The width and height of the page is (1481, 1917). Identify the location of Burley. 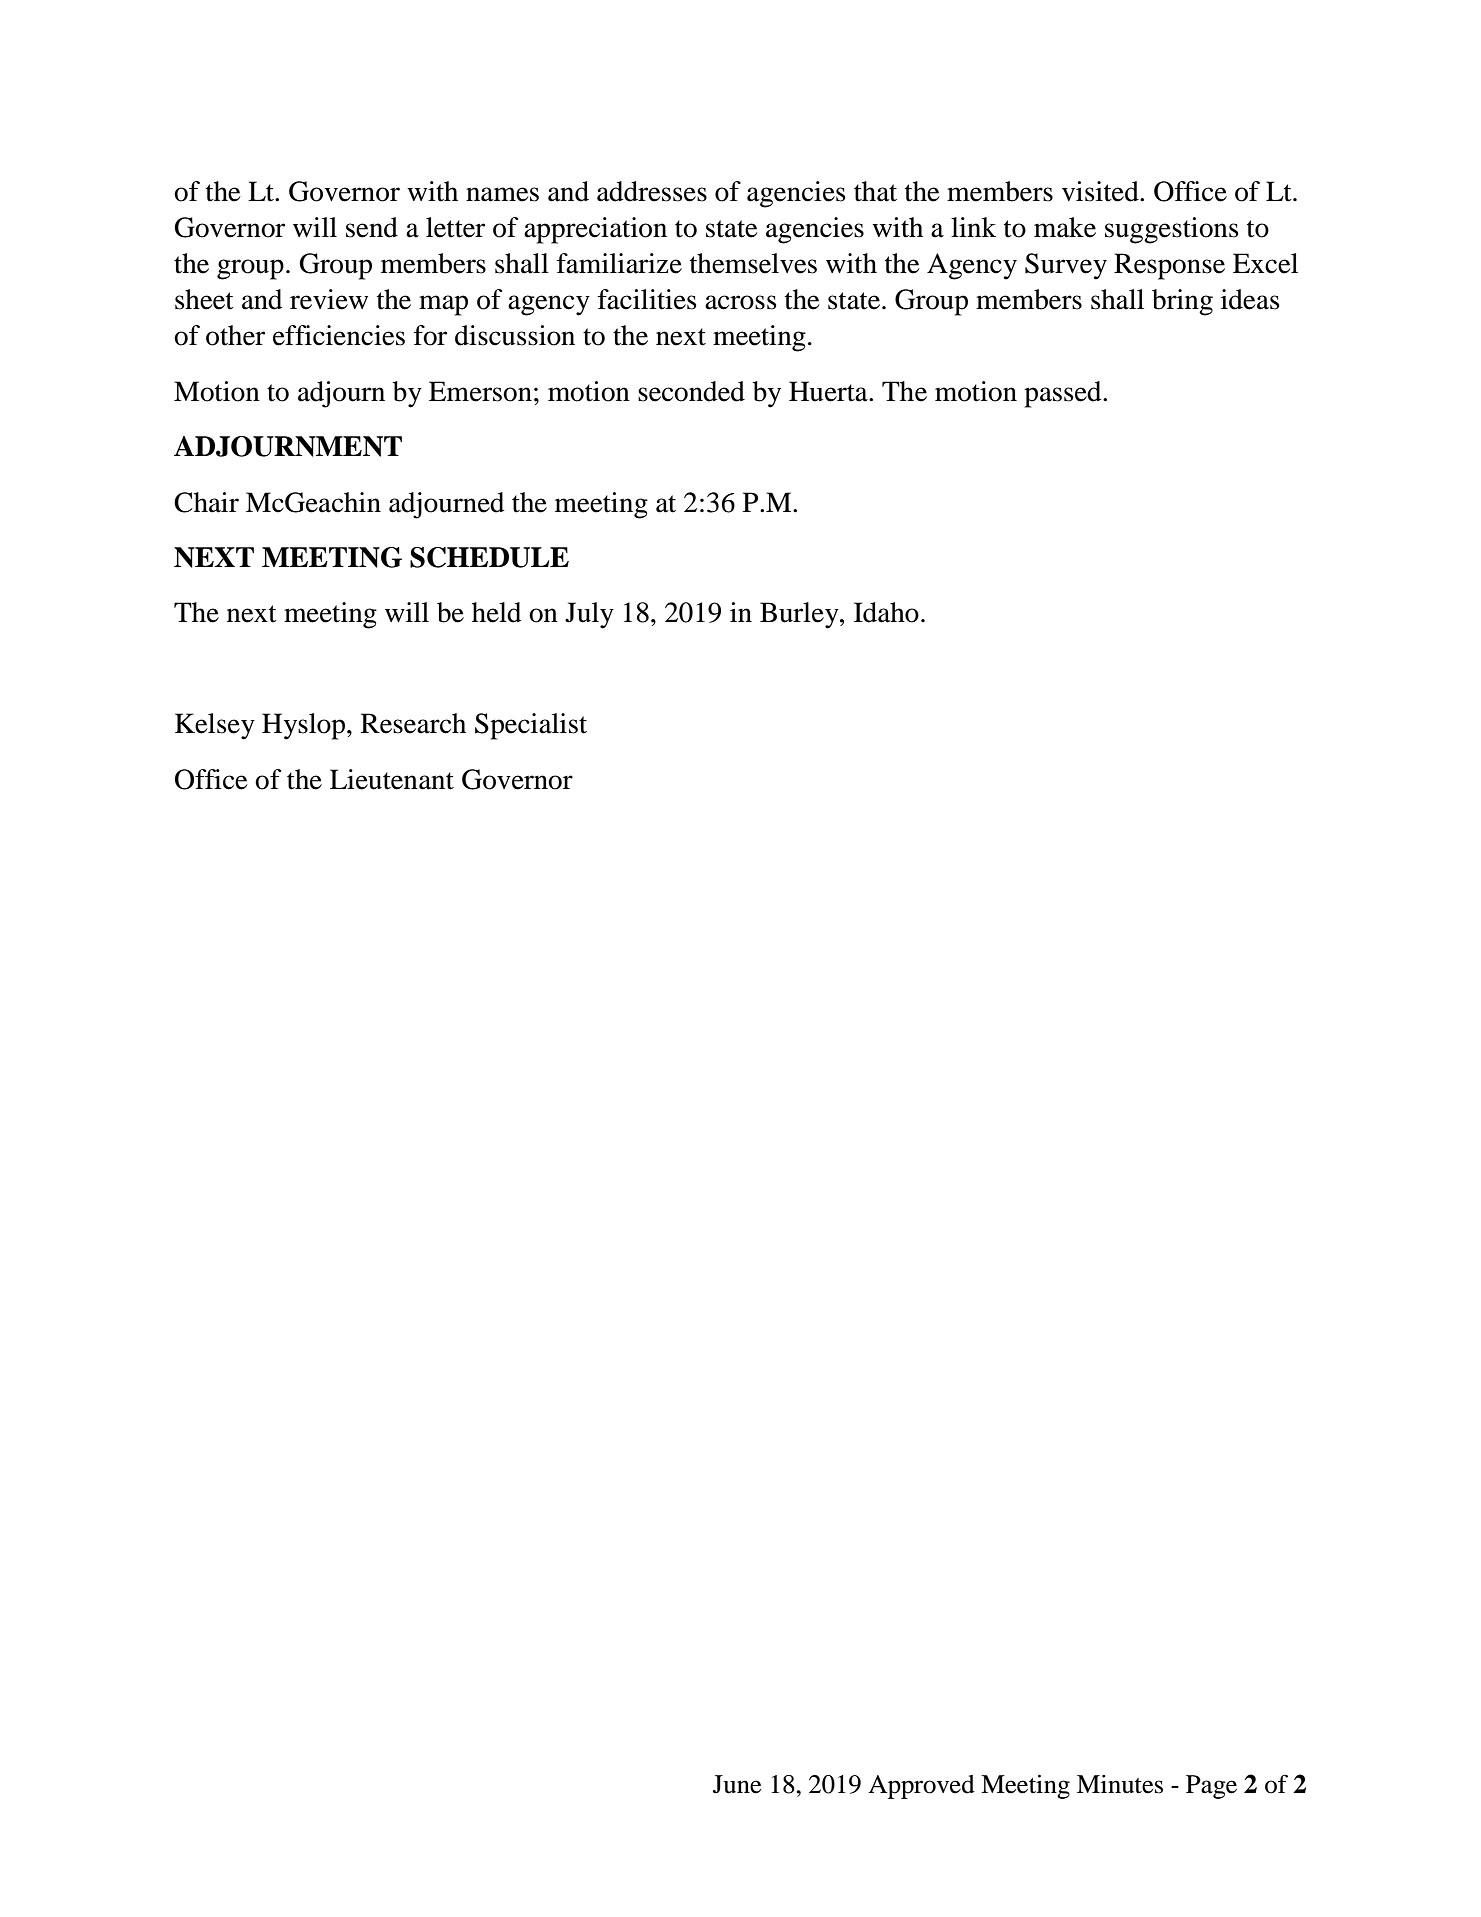
(800, 615).
